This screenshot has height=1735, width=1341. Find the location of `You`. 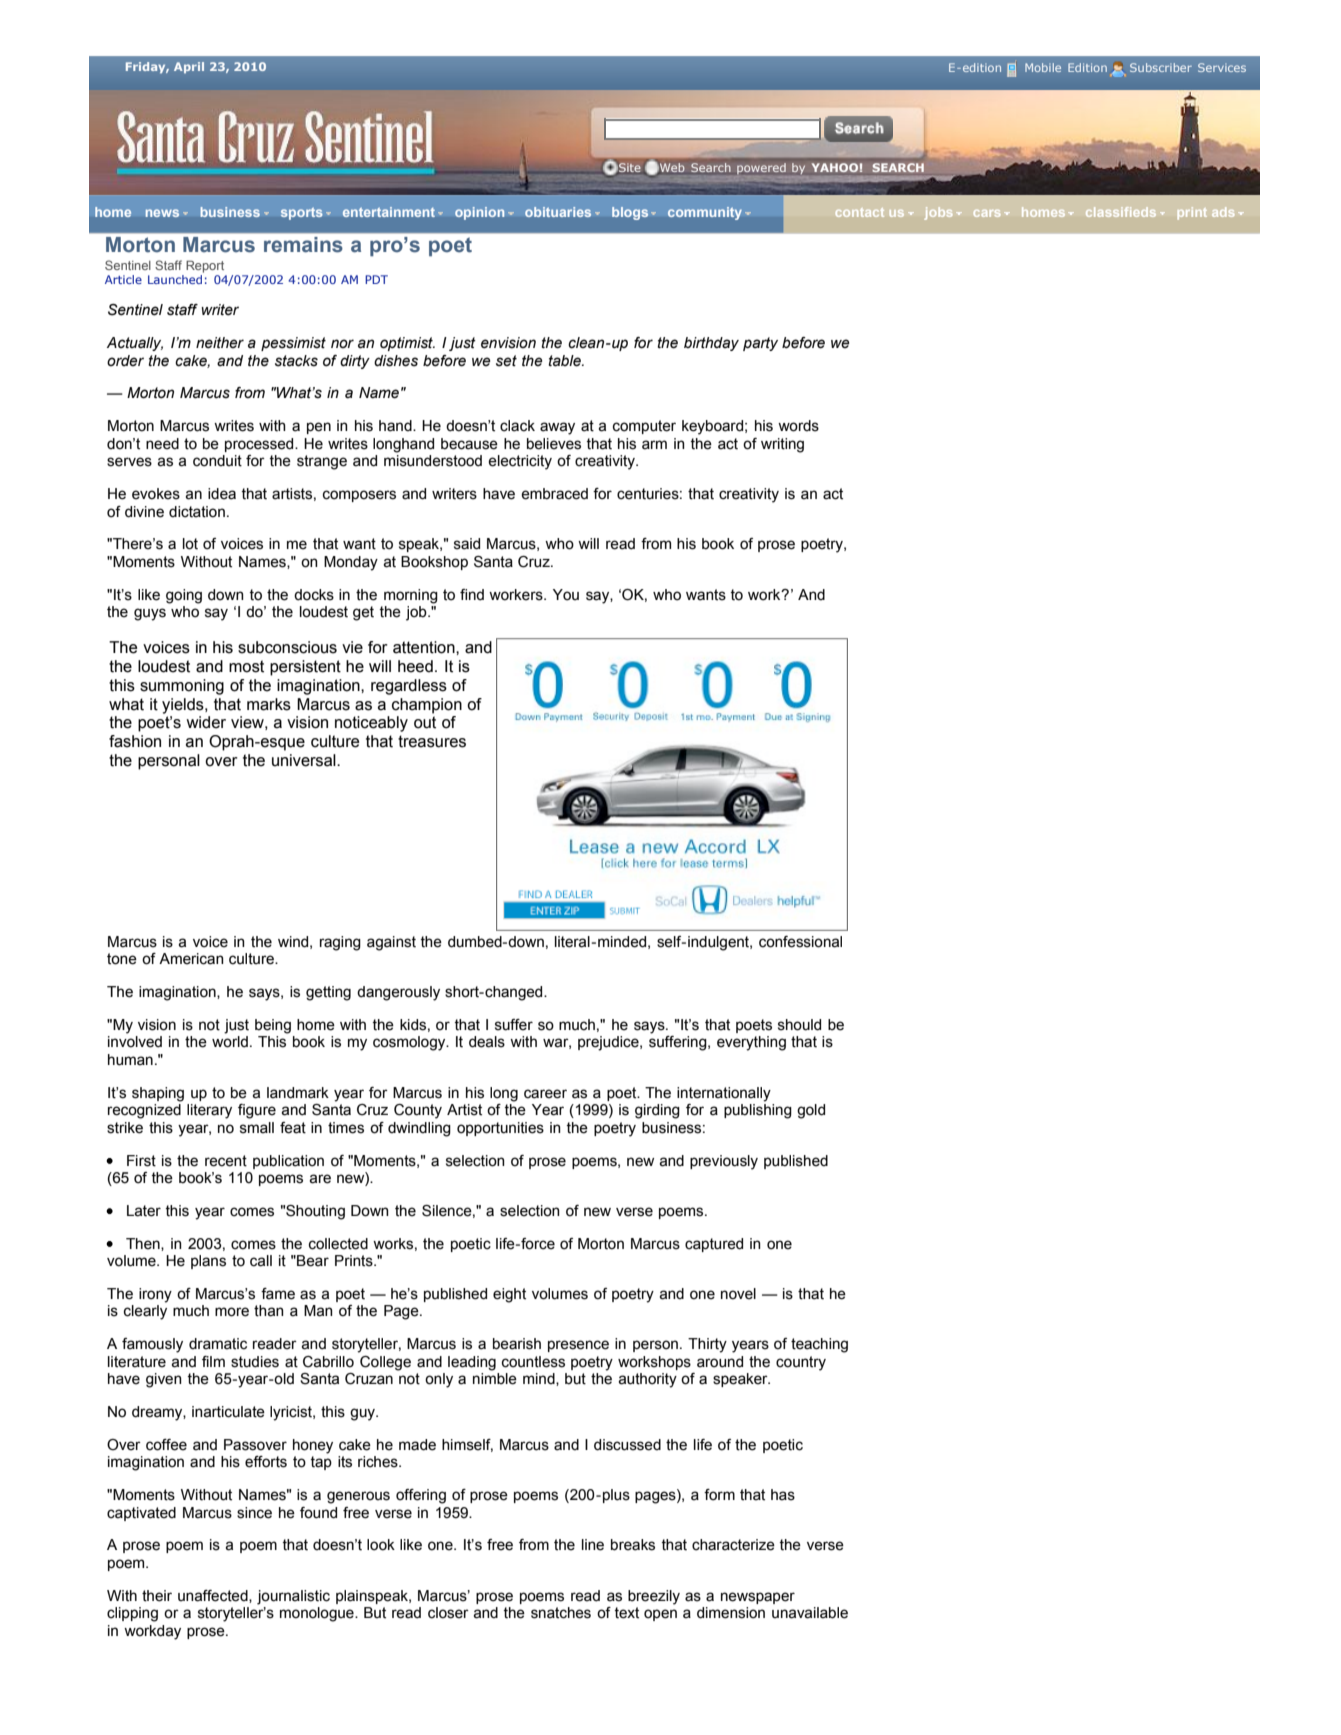

You is located at coordinates (566, 595).
